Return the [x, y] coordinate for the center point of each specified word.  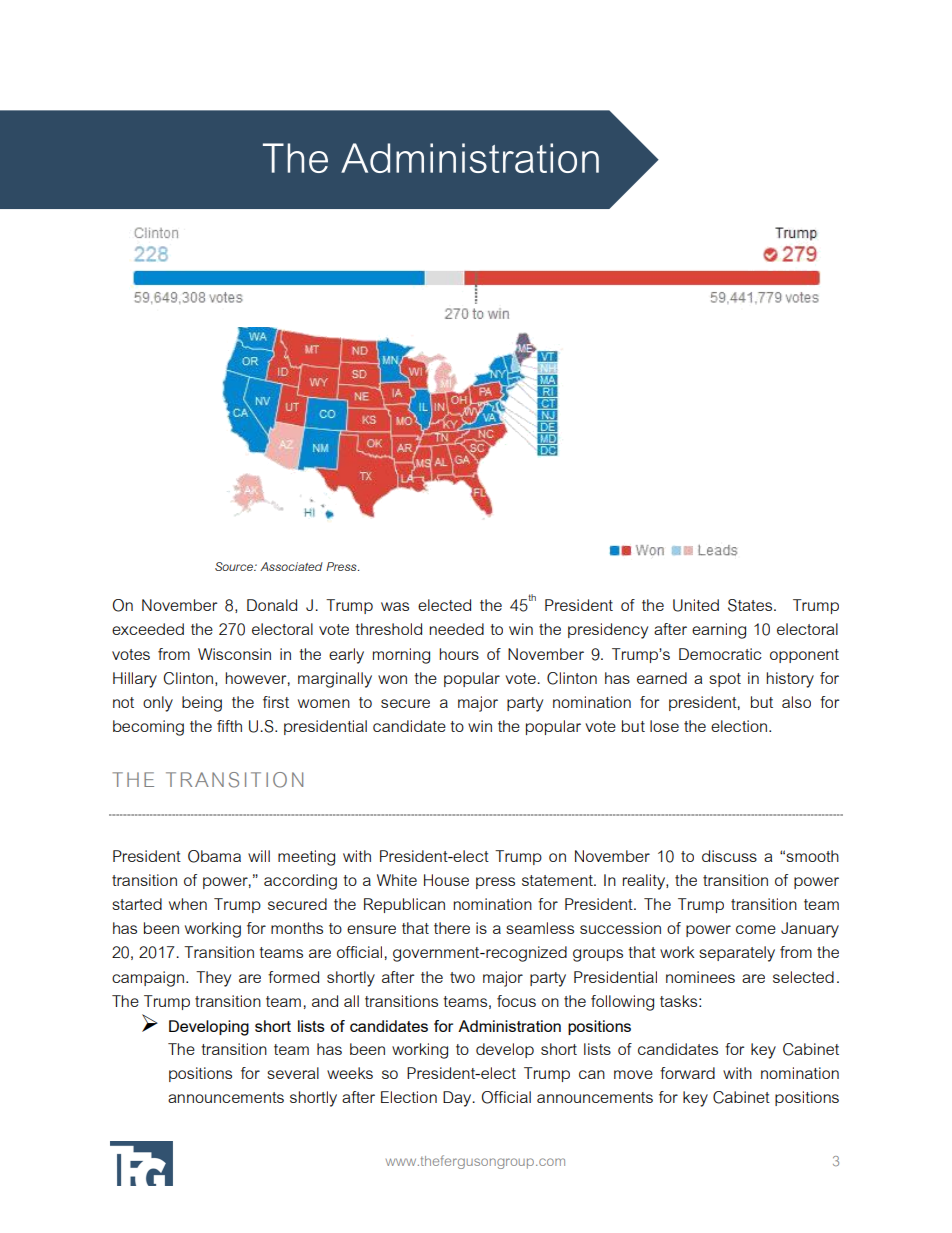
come [756, 929]
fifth [229, 726]
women [324, 703]
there [452, 928]
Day [458, 1099]
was [395, 606]
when [188, 904]
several [293, 1073]
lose [664, 726]
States [751, 605]
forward [687, 1073]
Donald [272, 605]
